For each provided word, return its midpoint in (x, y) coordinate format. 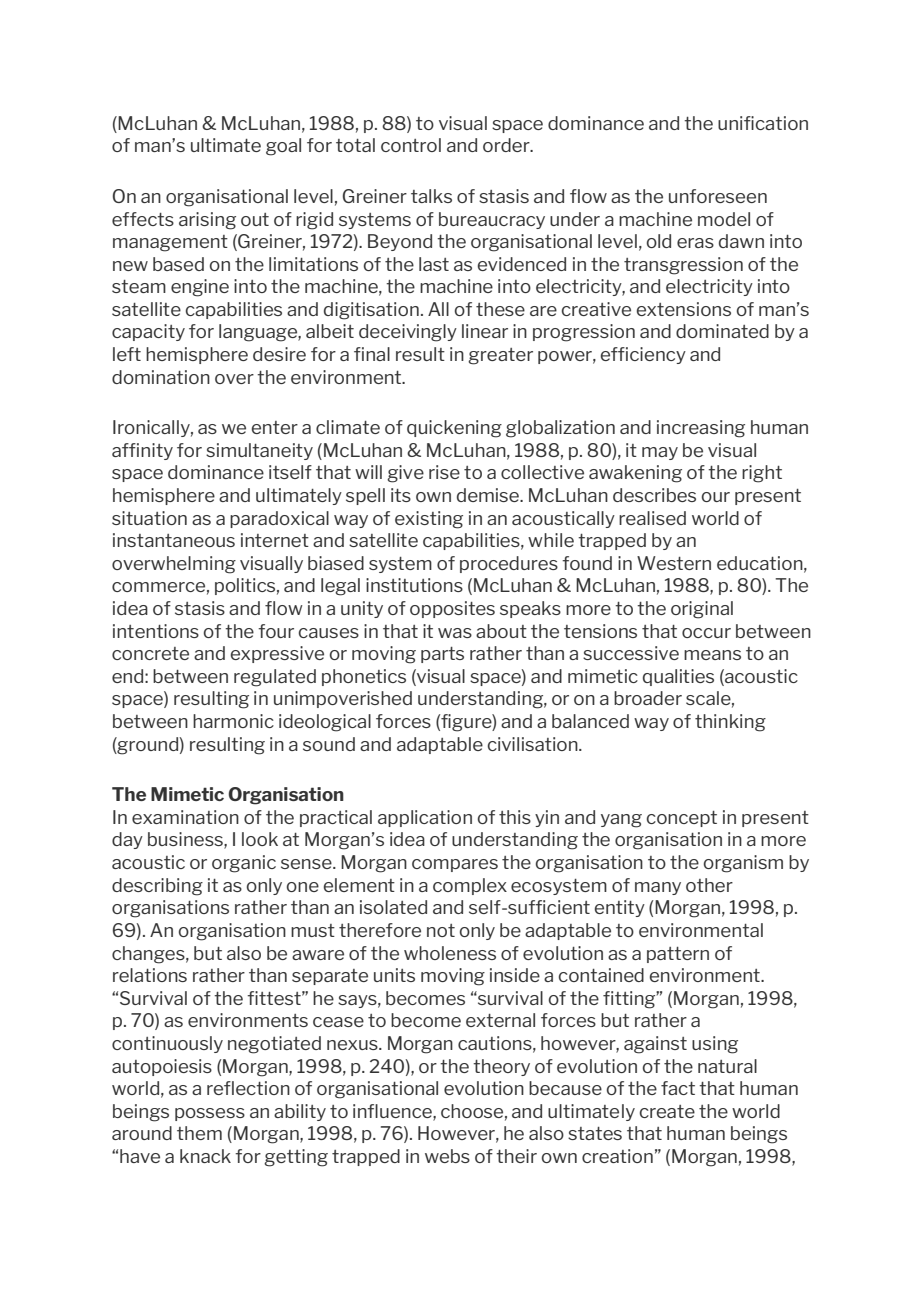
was (455, 633)
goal (283, 147)
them (199, 1133)
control (411, 145)
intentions (156, 631)
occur (706, 633)
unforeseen (718, 196)
